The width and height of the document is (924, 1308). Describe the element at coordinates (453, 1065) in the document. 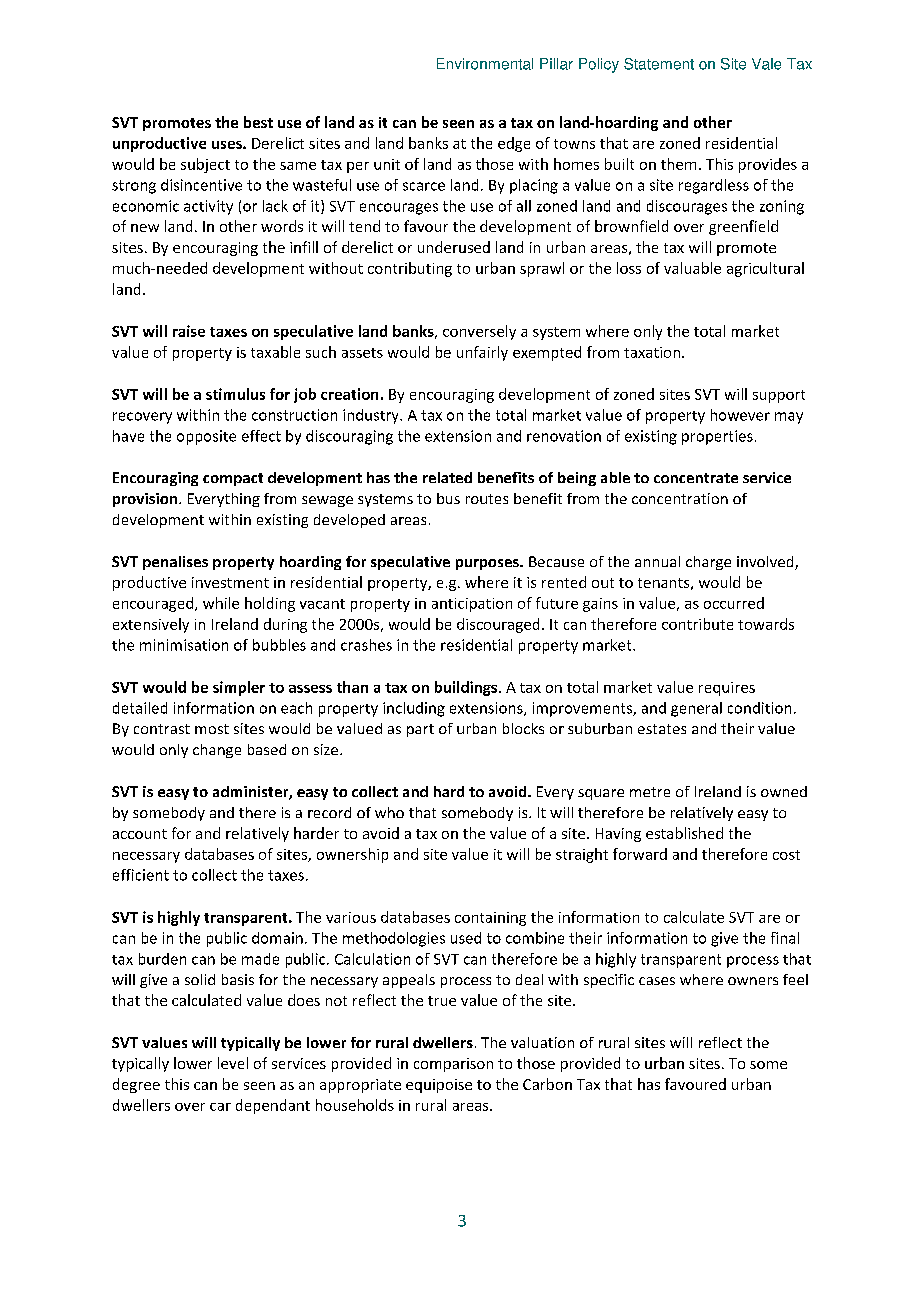

I see `comparison` at that location.
